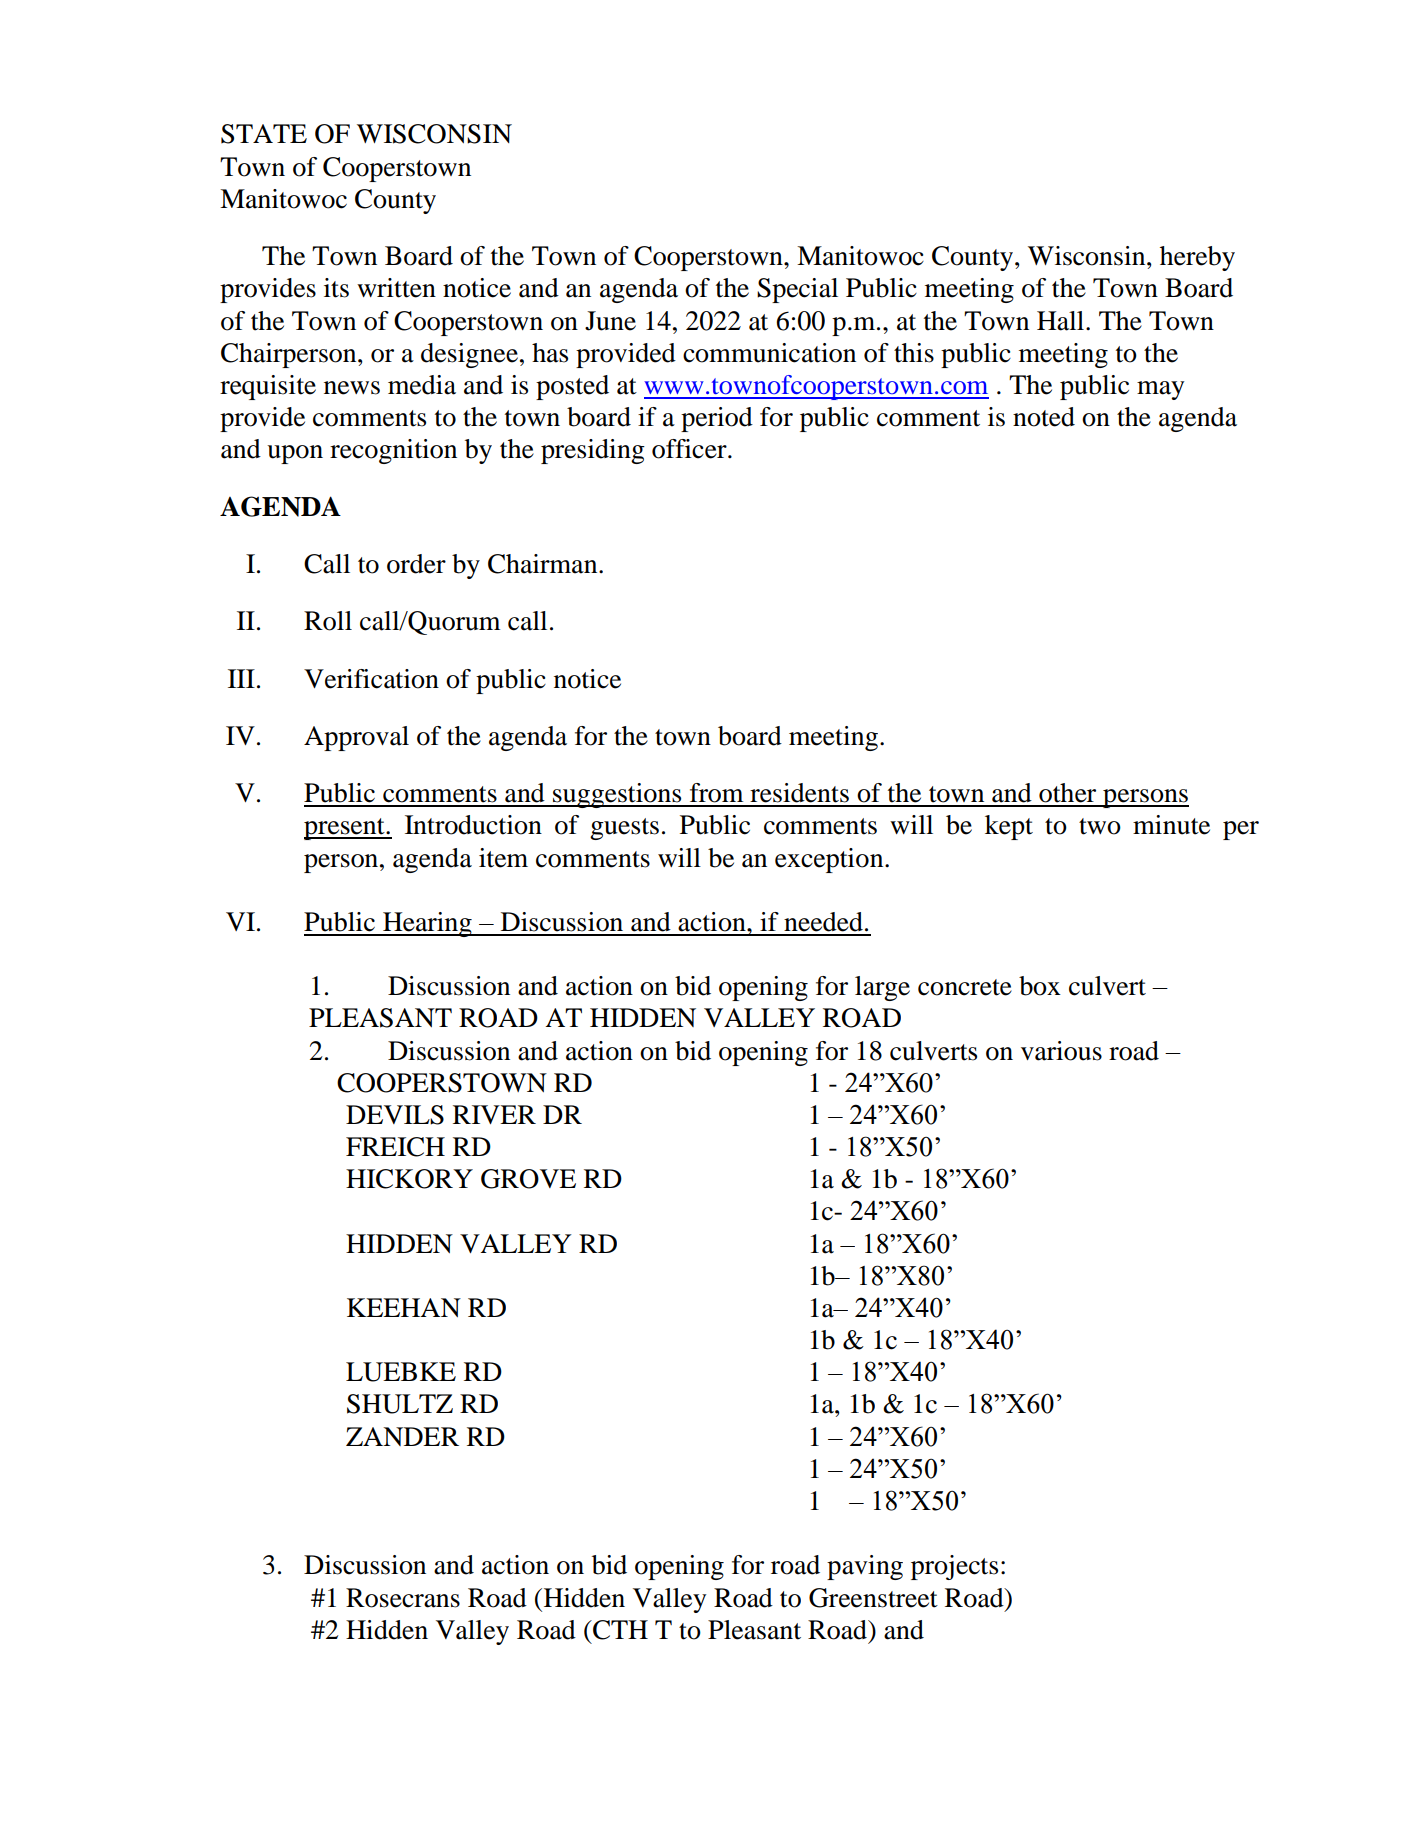 The image size is (1426, 1846). Describe the element at coordinates (1197, 258) in the document. I see `hereby` at that location.
